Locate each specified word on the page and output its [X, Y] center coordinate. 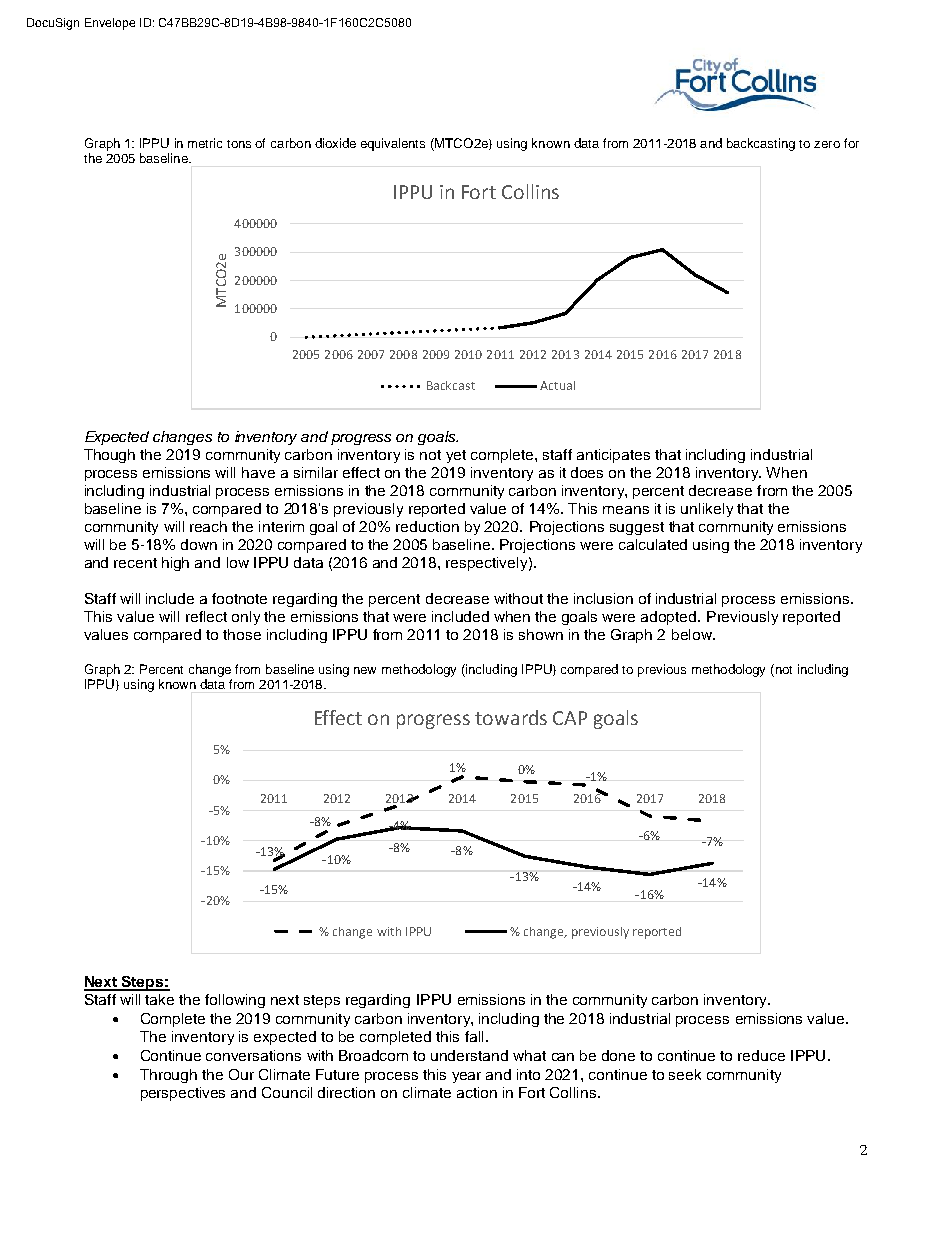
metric [205, 143]
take [159, 999]
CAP [570, 718]
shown [541, 634]
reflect [206, 616]
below [693, 634]
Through [168, 1076]
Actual [557, 385]
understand [469, 1055]
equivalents [393, 144]
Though [109, 456]
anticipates [613, 456]
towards [511, 717]
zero [827, 144]
